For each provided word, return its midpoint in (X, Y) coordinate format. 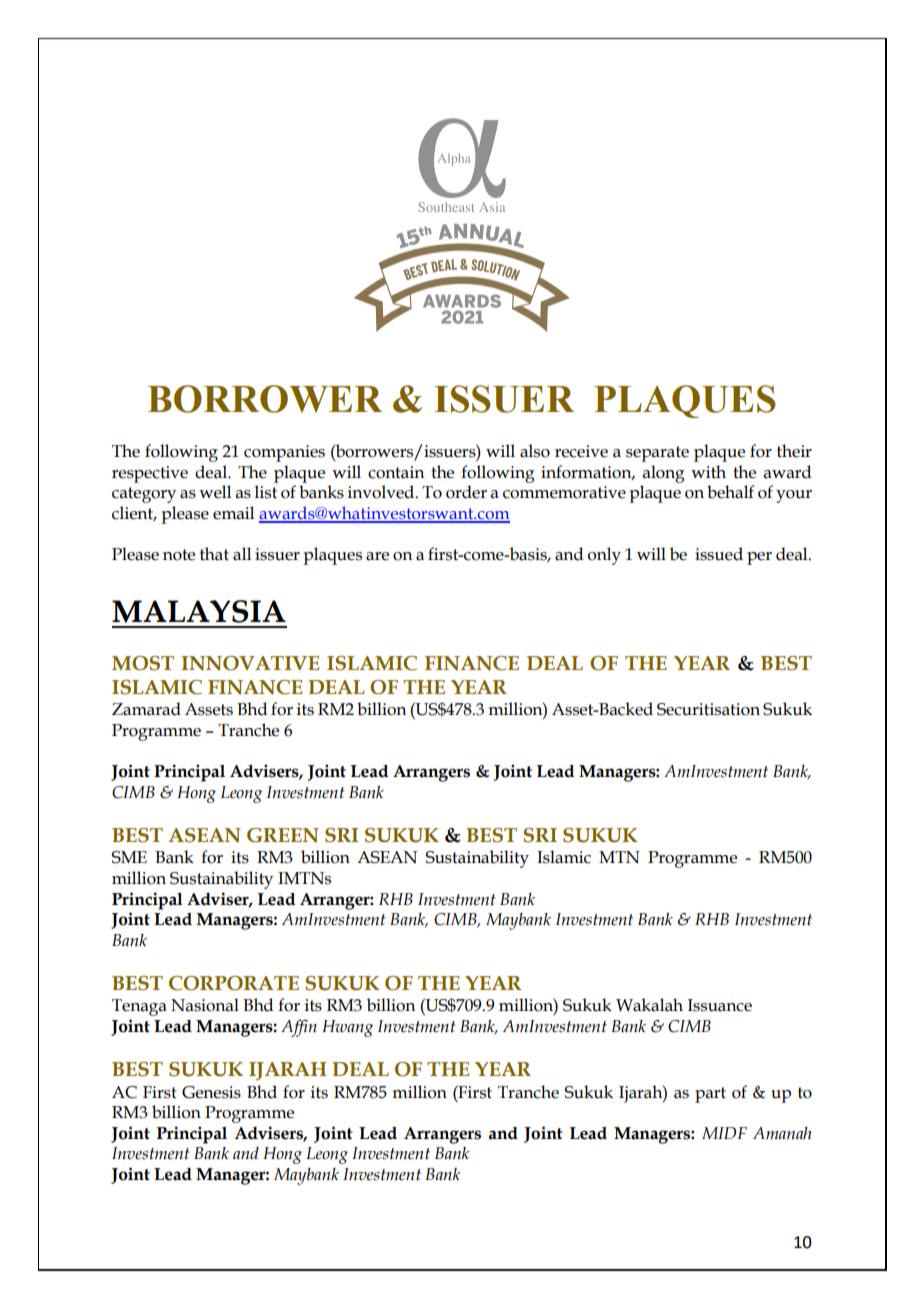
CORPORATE (234, 983)
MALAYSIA (199, 611)
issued (719, 554)
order (466, 492)
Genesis (211, 1092)
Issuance (720, 1005)
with (708, 472)
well (215, 492)
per (759, 558)
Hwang (347, 1028)
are (377, 556)
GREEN (283, 835)
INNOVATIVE (250, 663)
